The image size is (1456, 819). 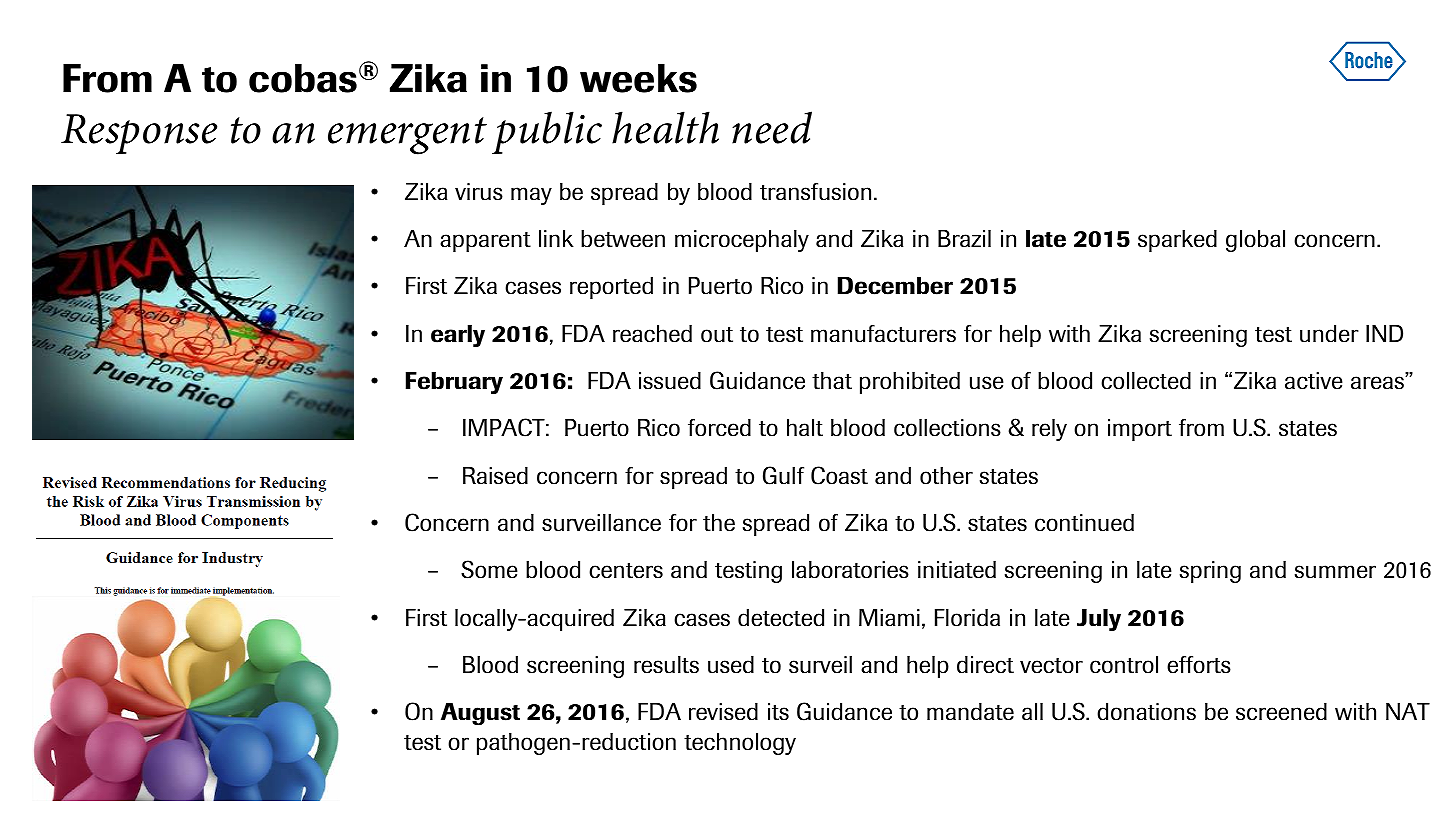 I want to click on its, so click(x=778, y=712).
